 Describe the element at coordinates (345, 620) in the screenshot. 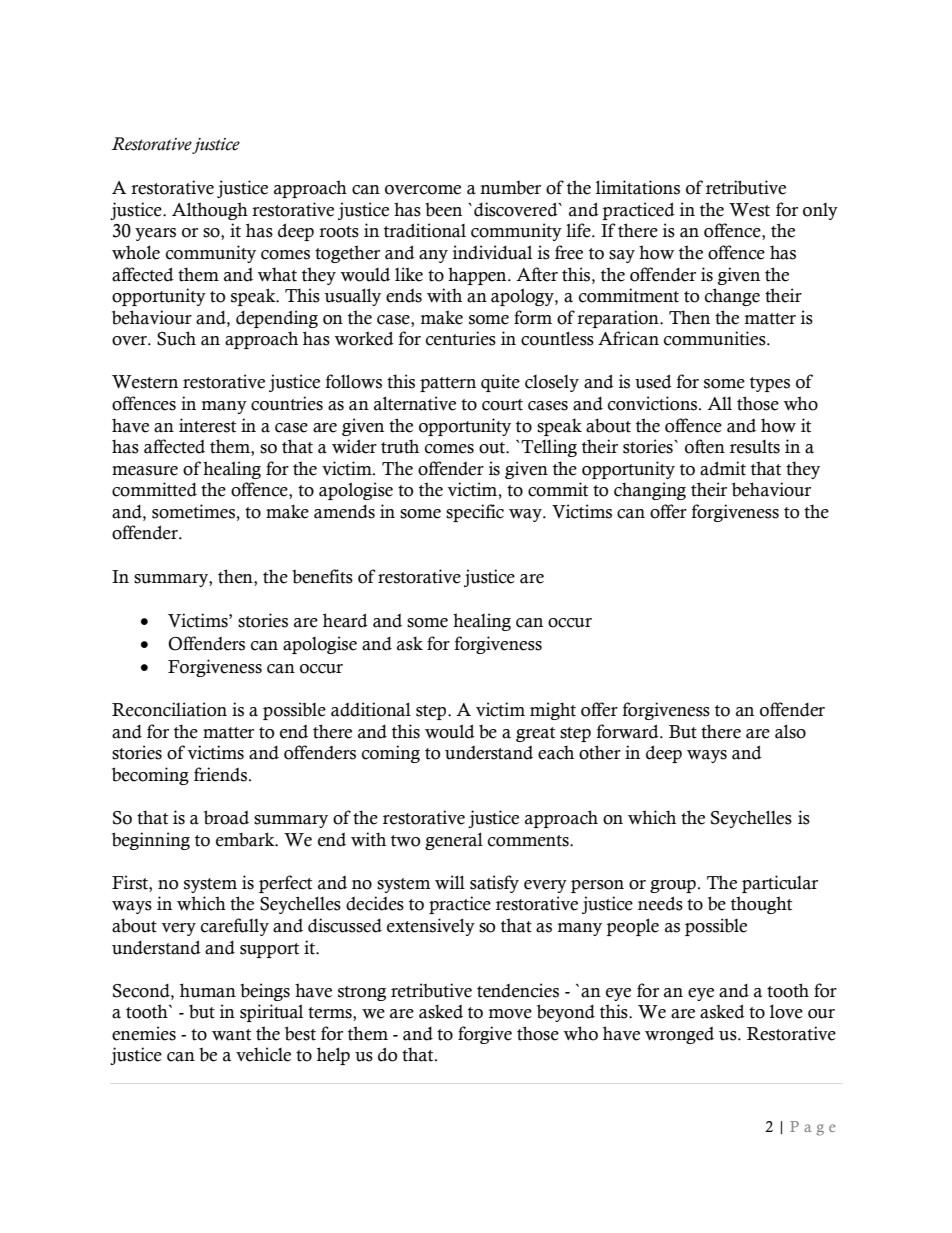

I see `heard` at that location.
